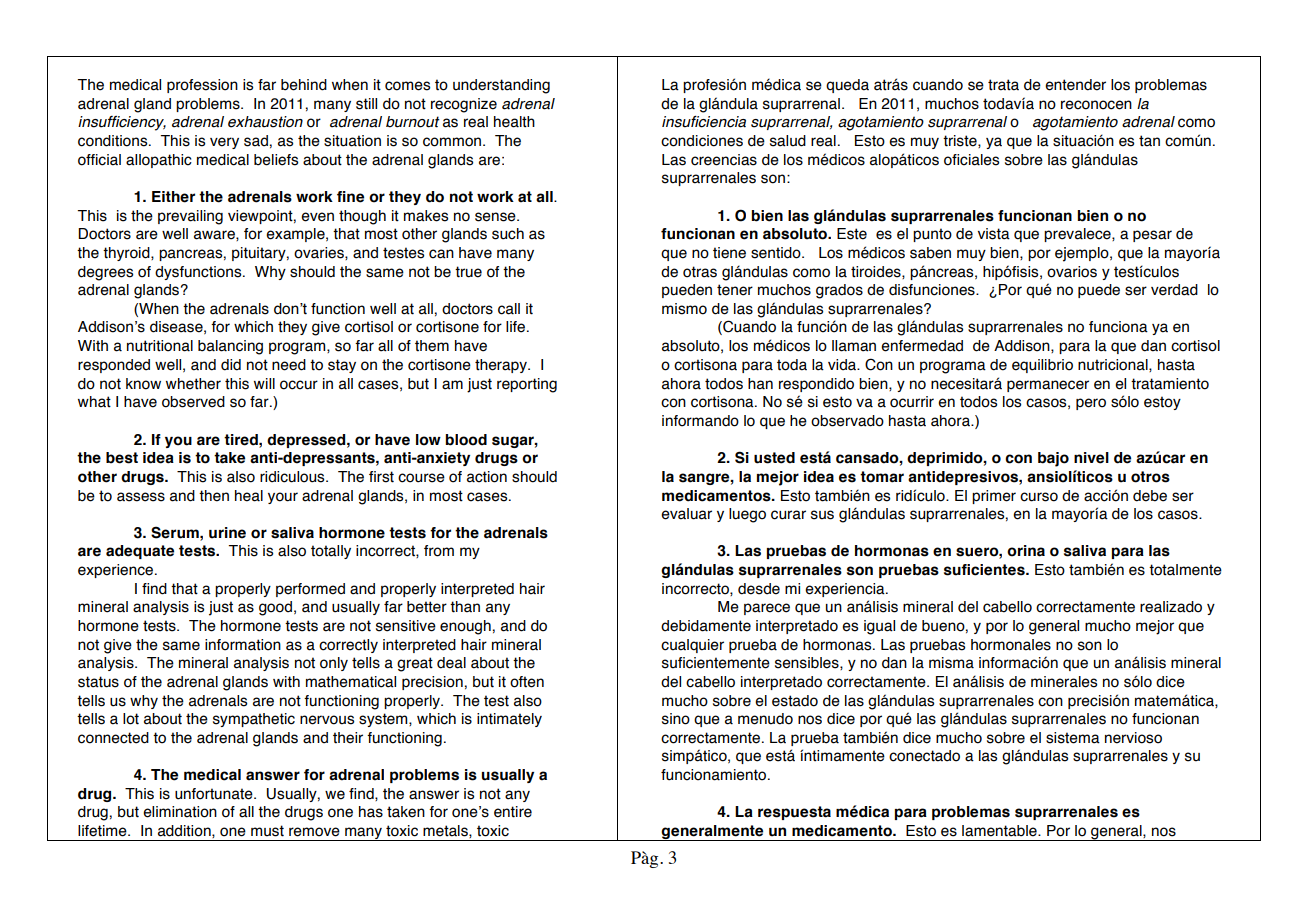 This document has width=1308, height=924. I want to click on elimination, so click(180, 812).
